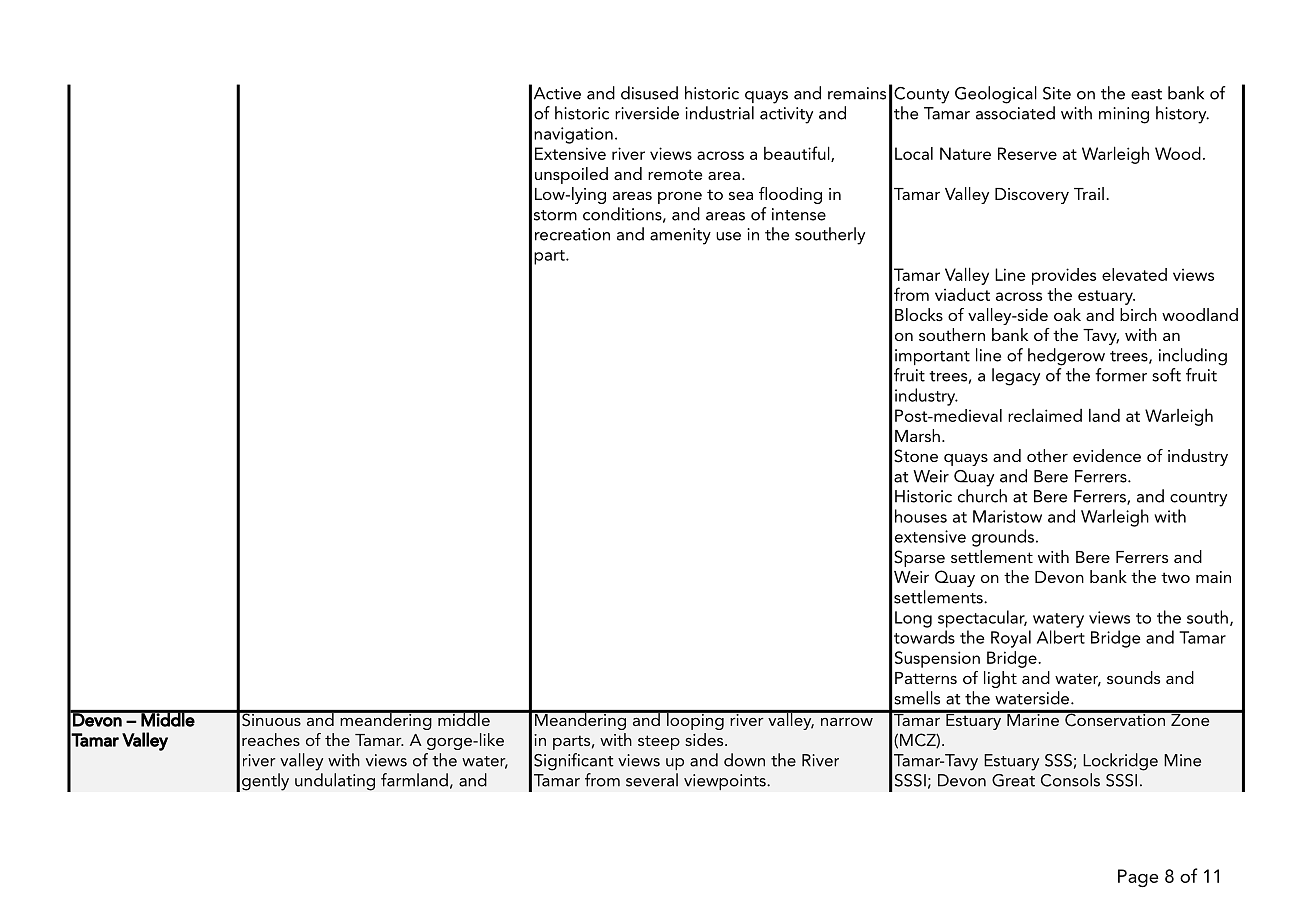 This page has height=924, width=1308. I want to click on recreation, so click(572, 234).
